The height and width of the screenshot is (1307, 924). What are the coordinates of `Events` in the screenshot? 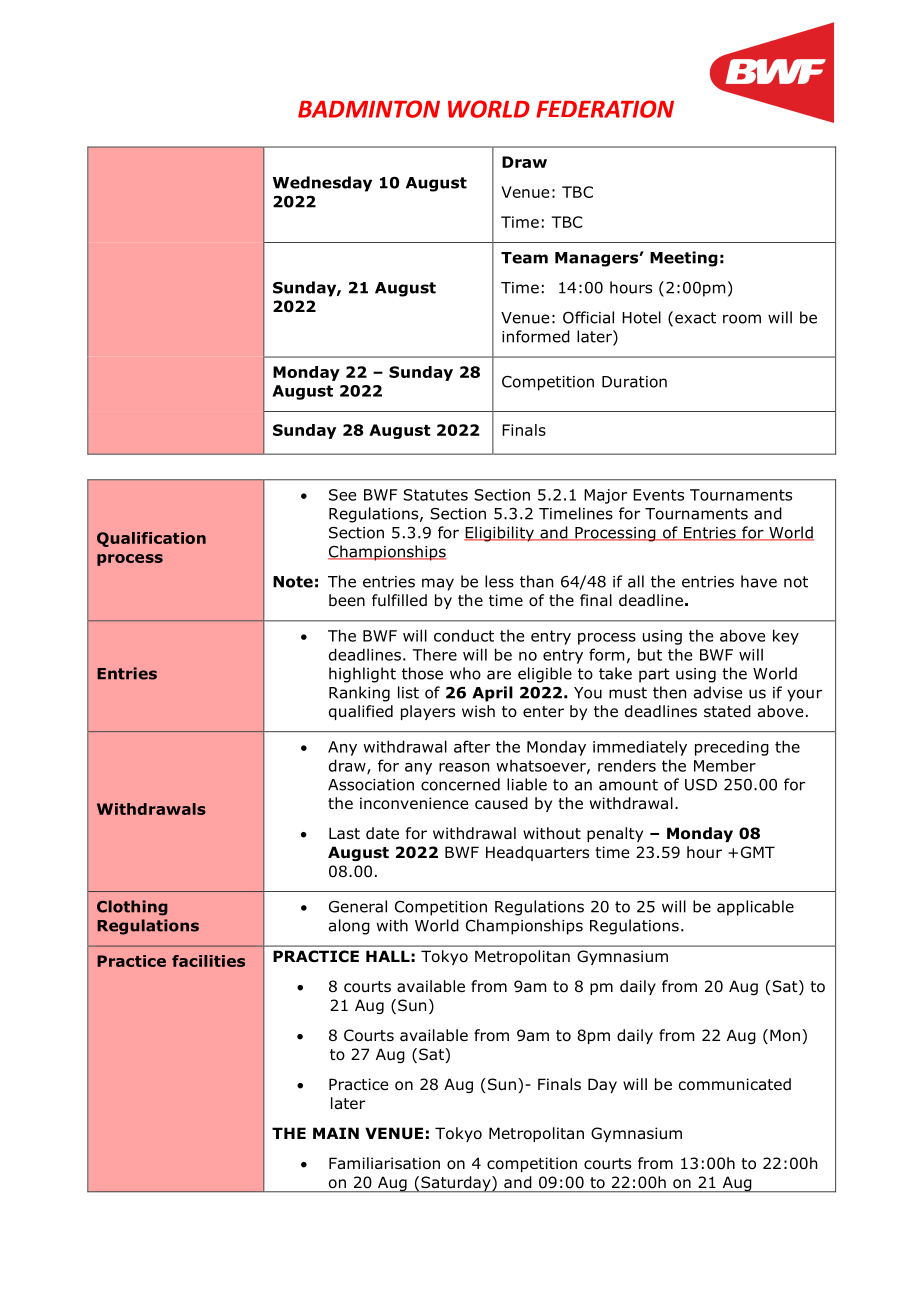 It's located at (658, 495).
